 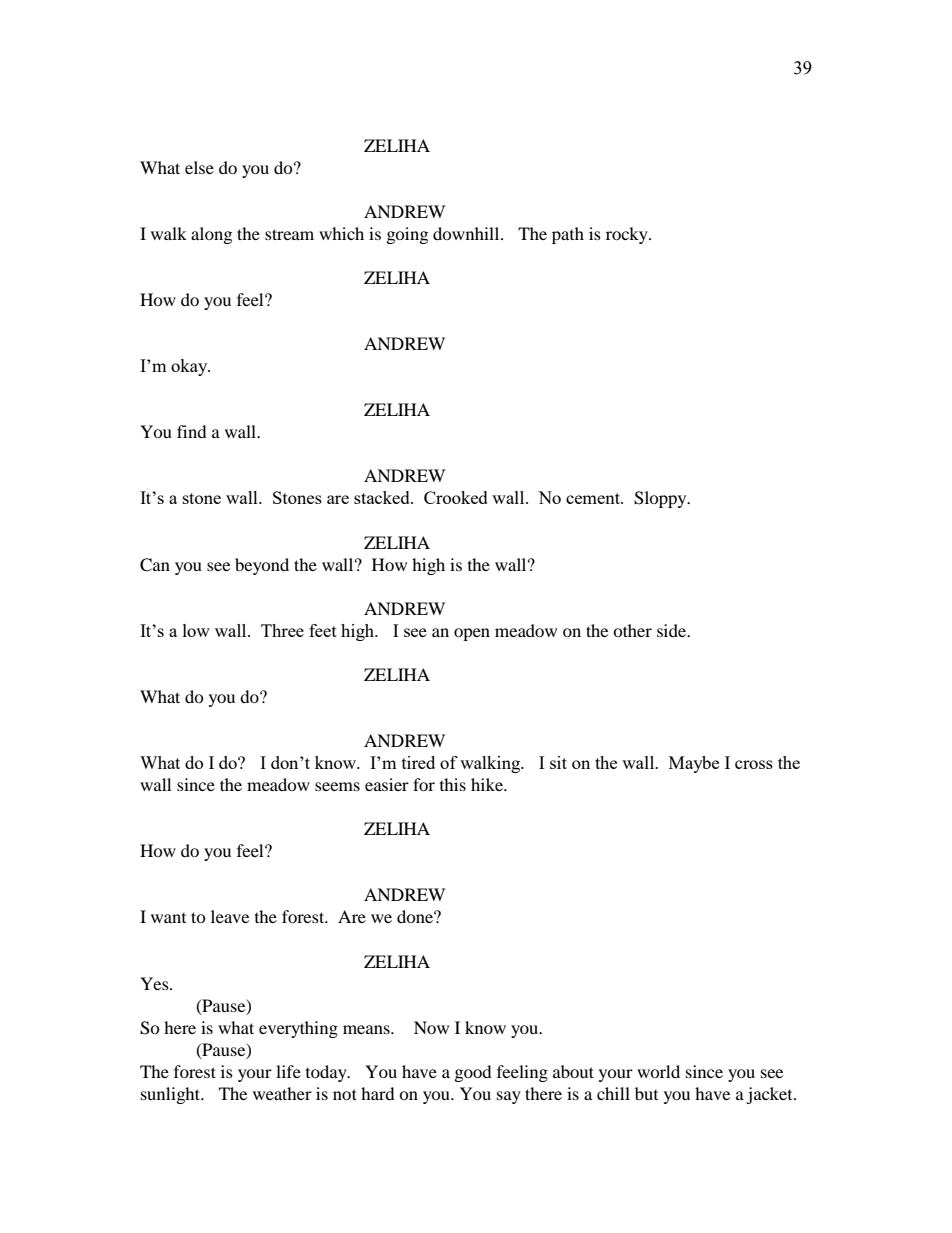 What do you see at coordinates (473, 1073) in the screenshot?
I see `good` at bounding box center [473, 1073].
